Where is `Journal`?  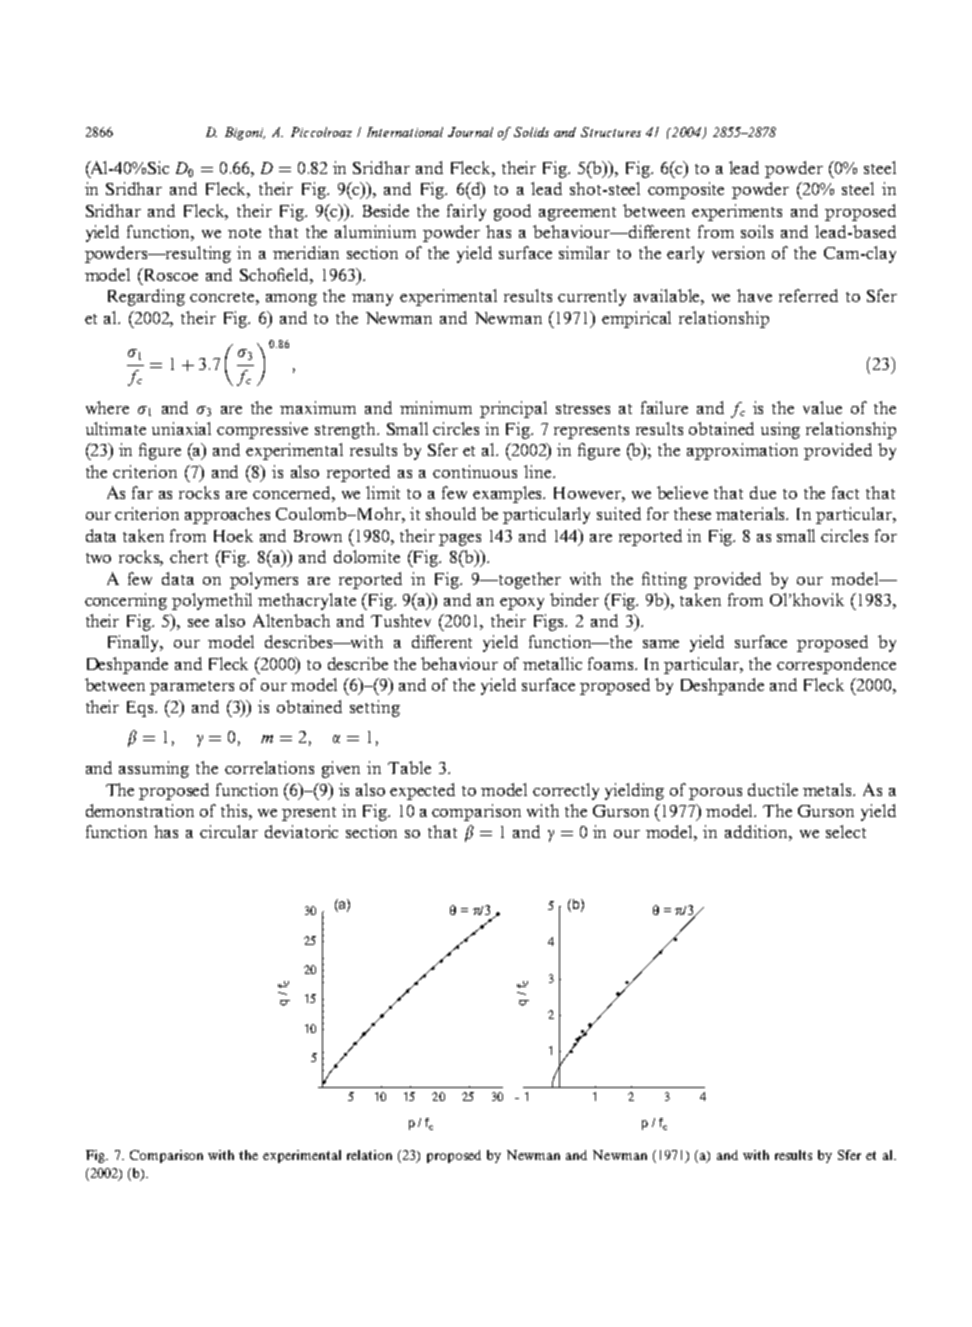
Journal is located at coordinates (470, 132).
